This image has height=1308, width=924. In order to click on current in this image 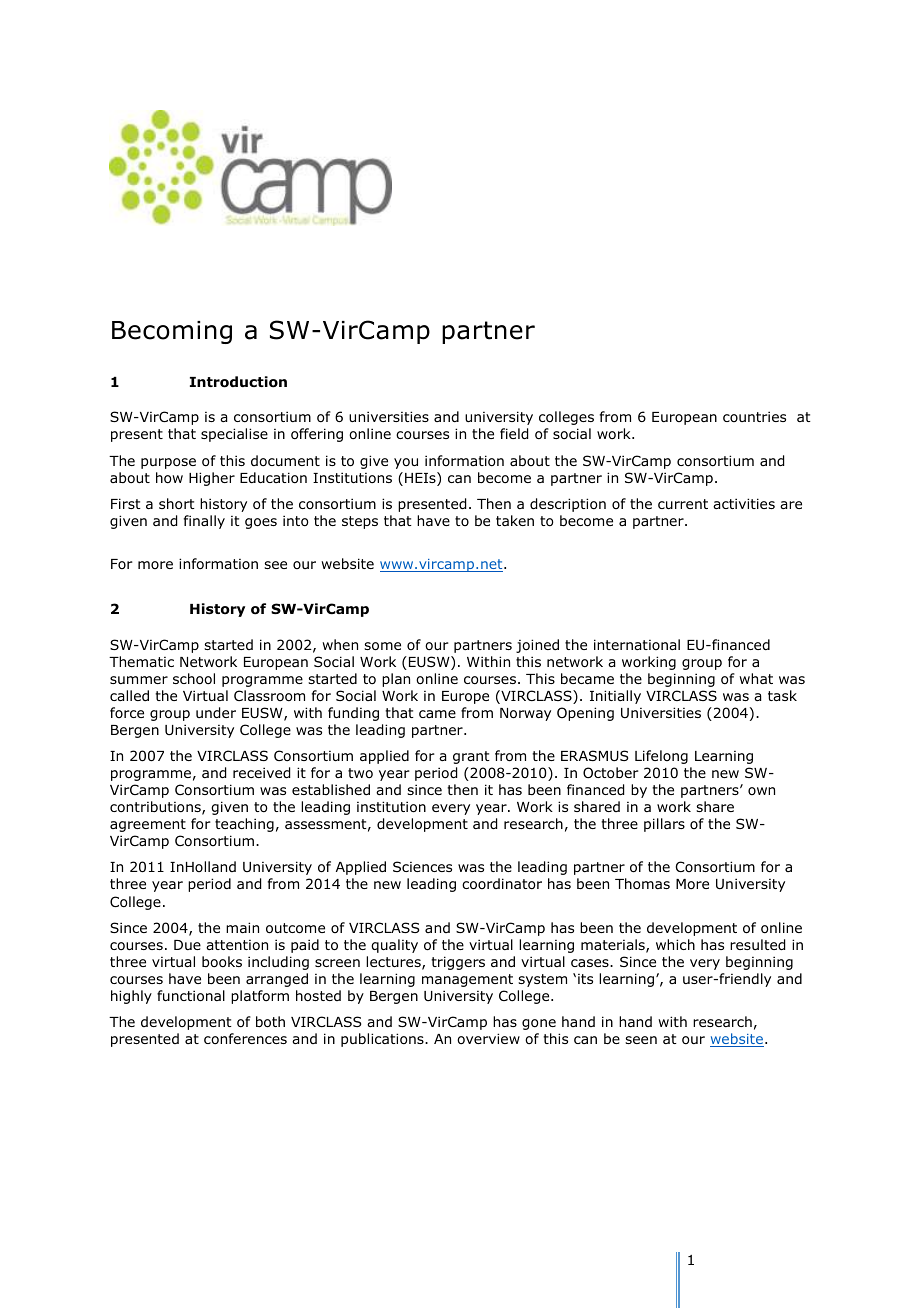, I will do `click(683, 504)`.
